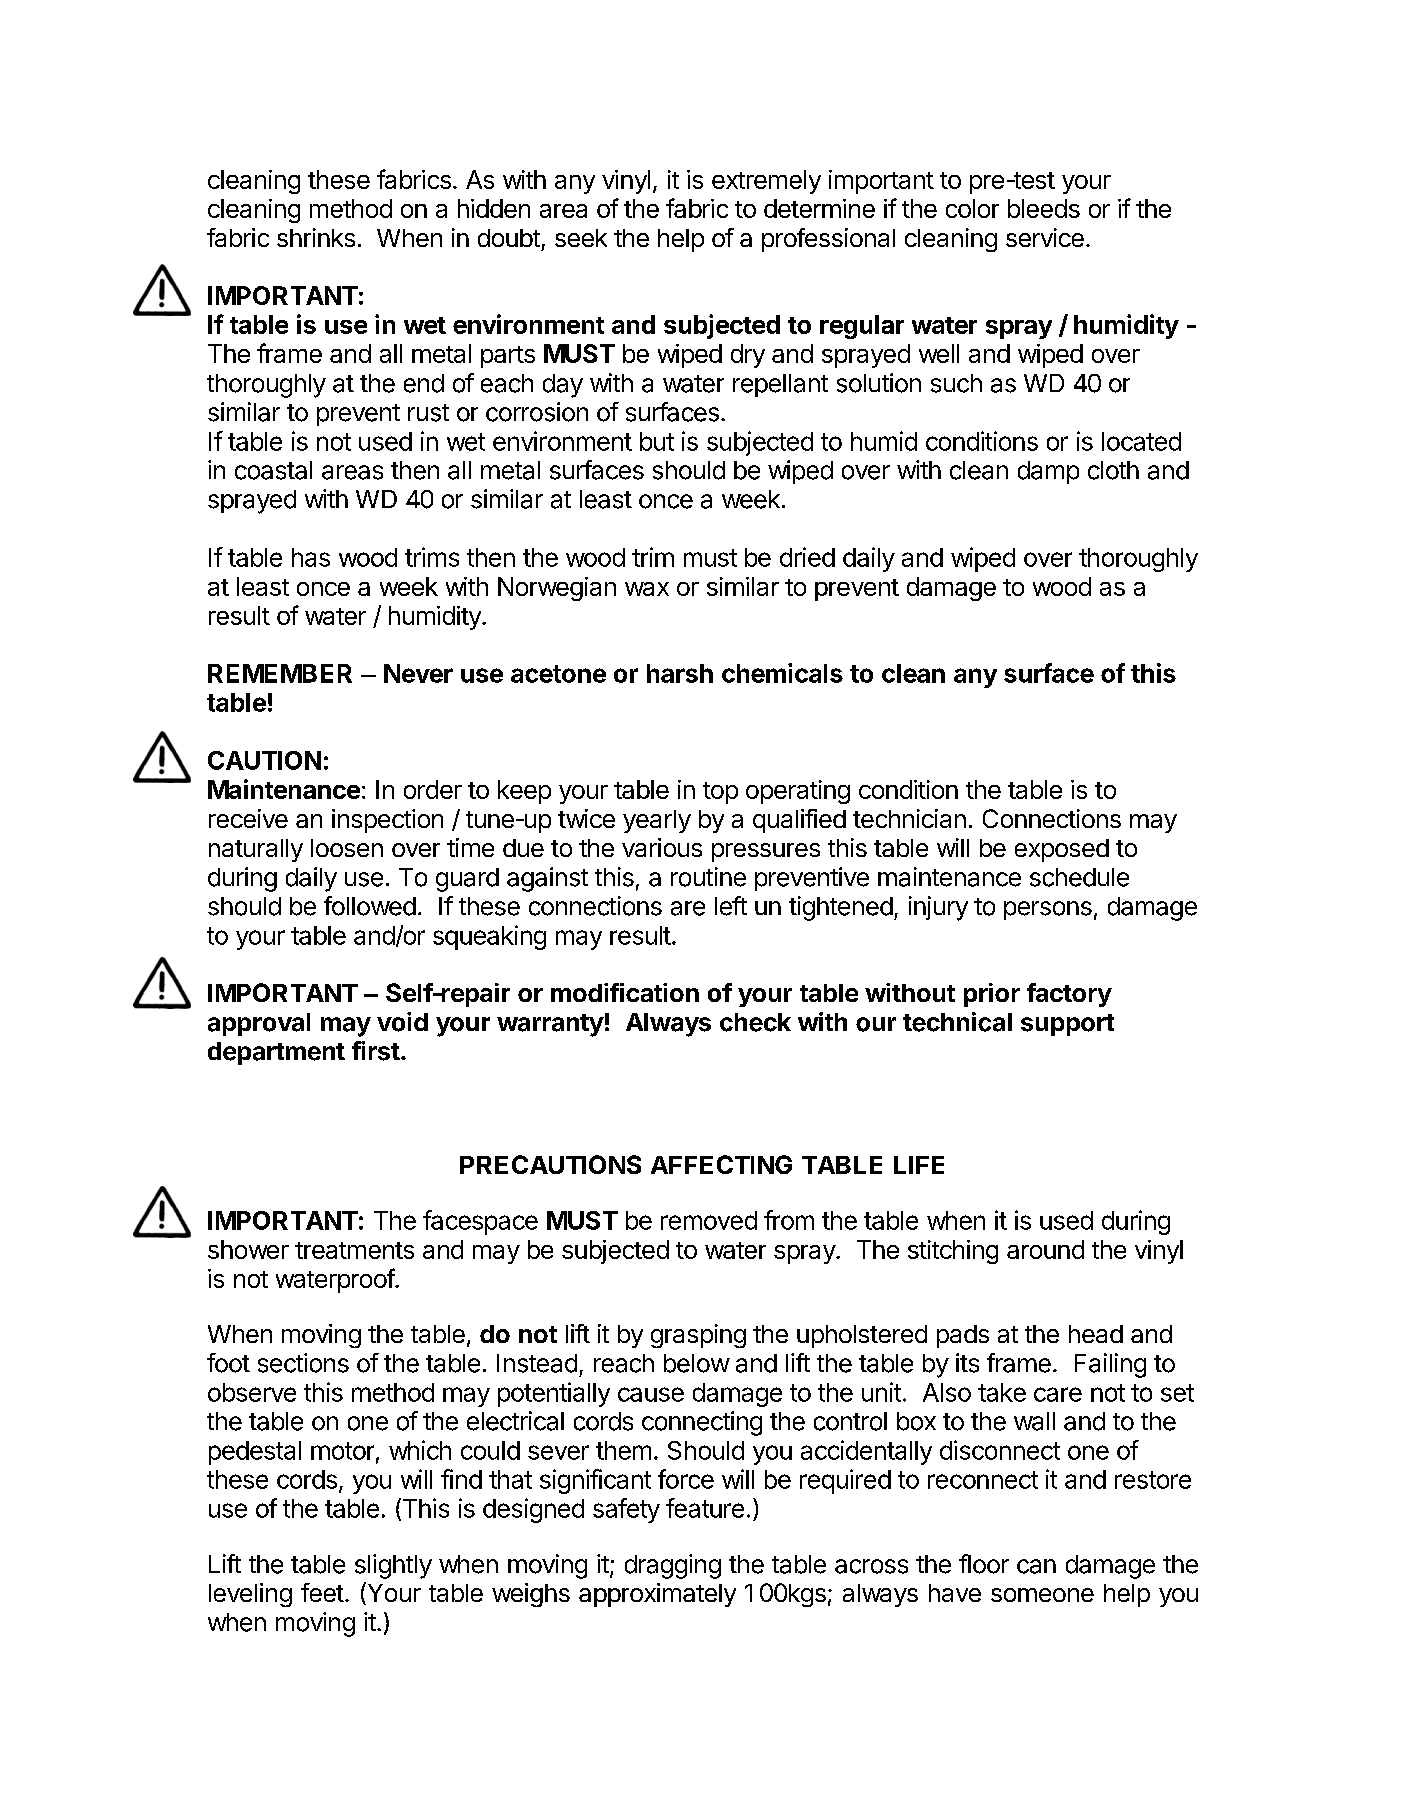 The height and width of the screenshot is (1819, 1406). Describe the element at coordinates (354, 1250) in the screenshot. I see `treatments` at that location.
